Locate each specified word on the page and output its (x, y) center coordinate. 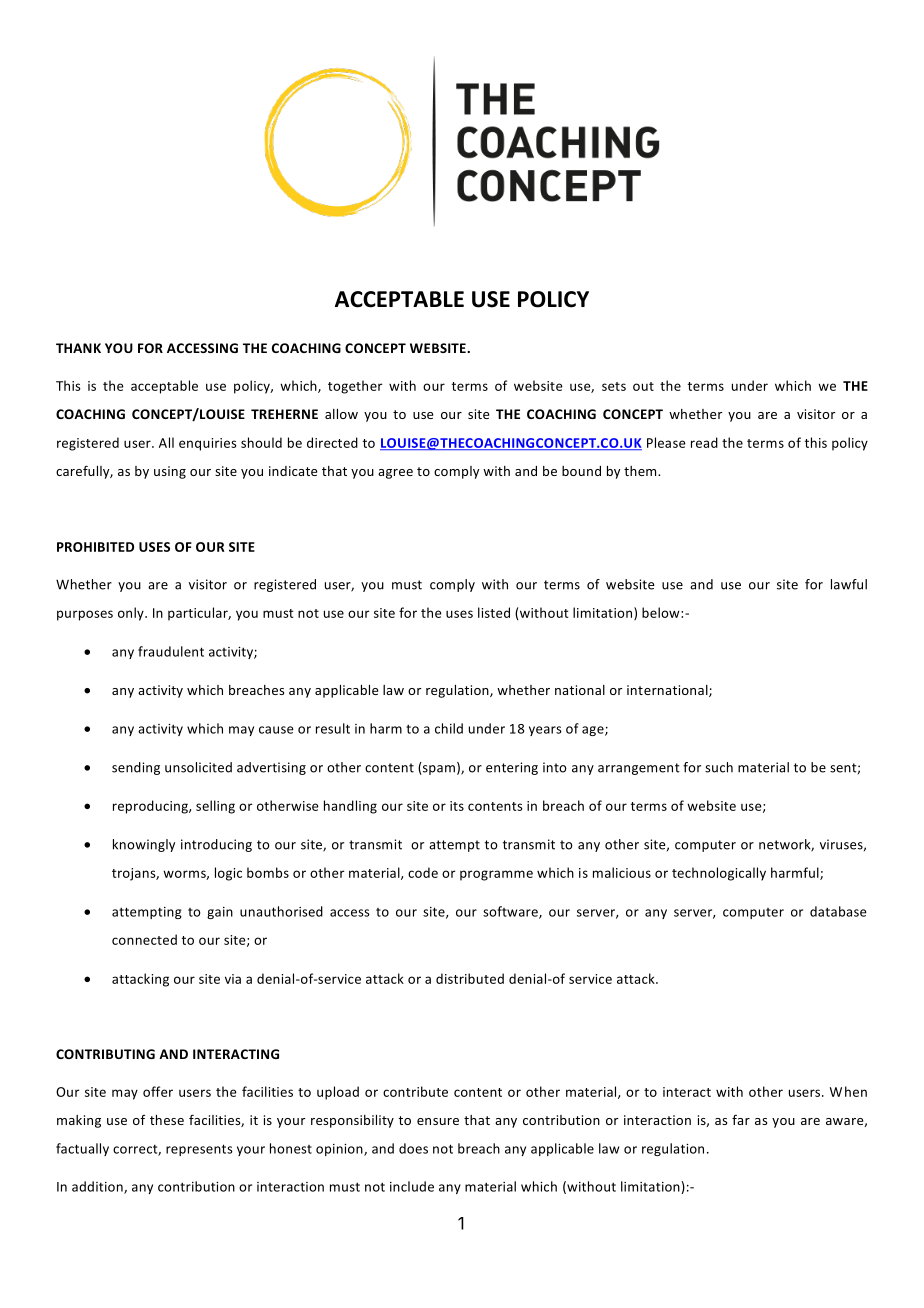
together (355, 387)
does (413, 1148)
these (167, 1120)
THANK (78, 348)
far (741, 1119)
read (704, 442)
